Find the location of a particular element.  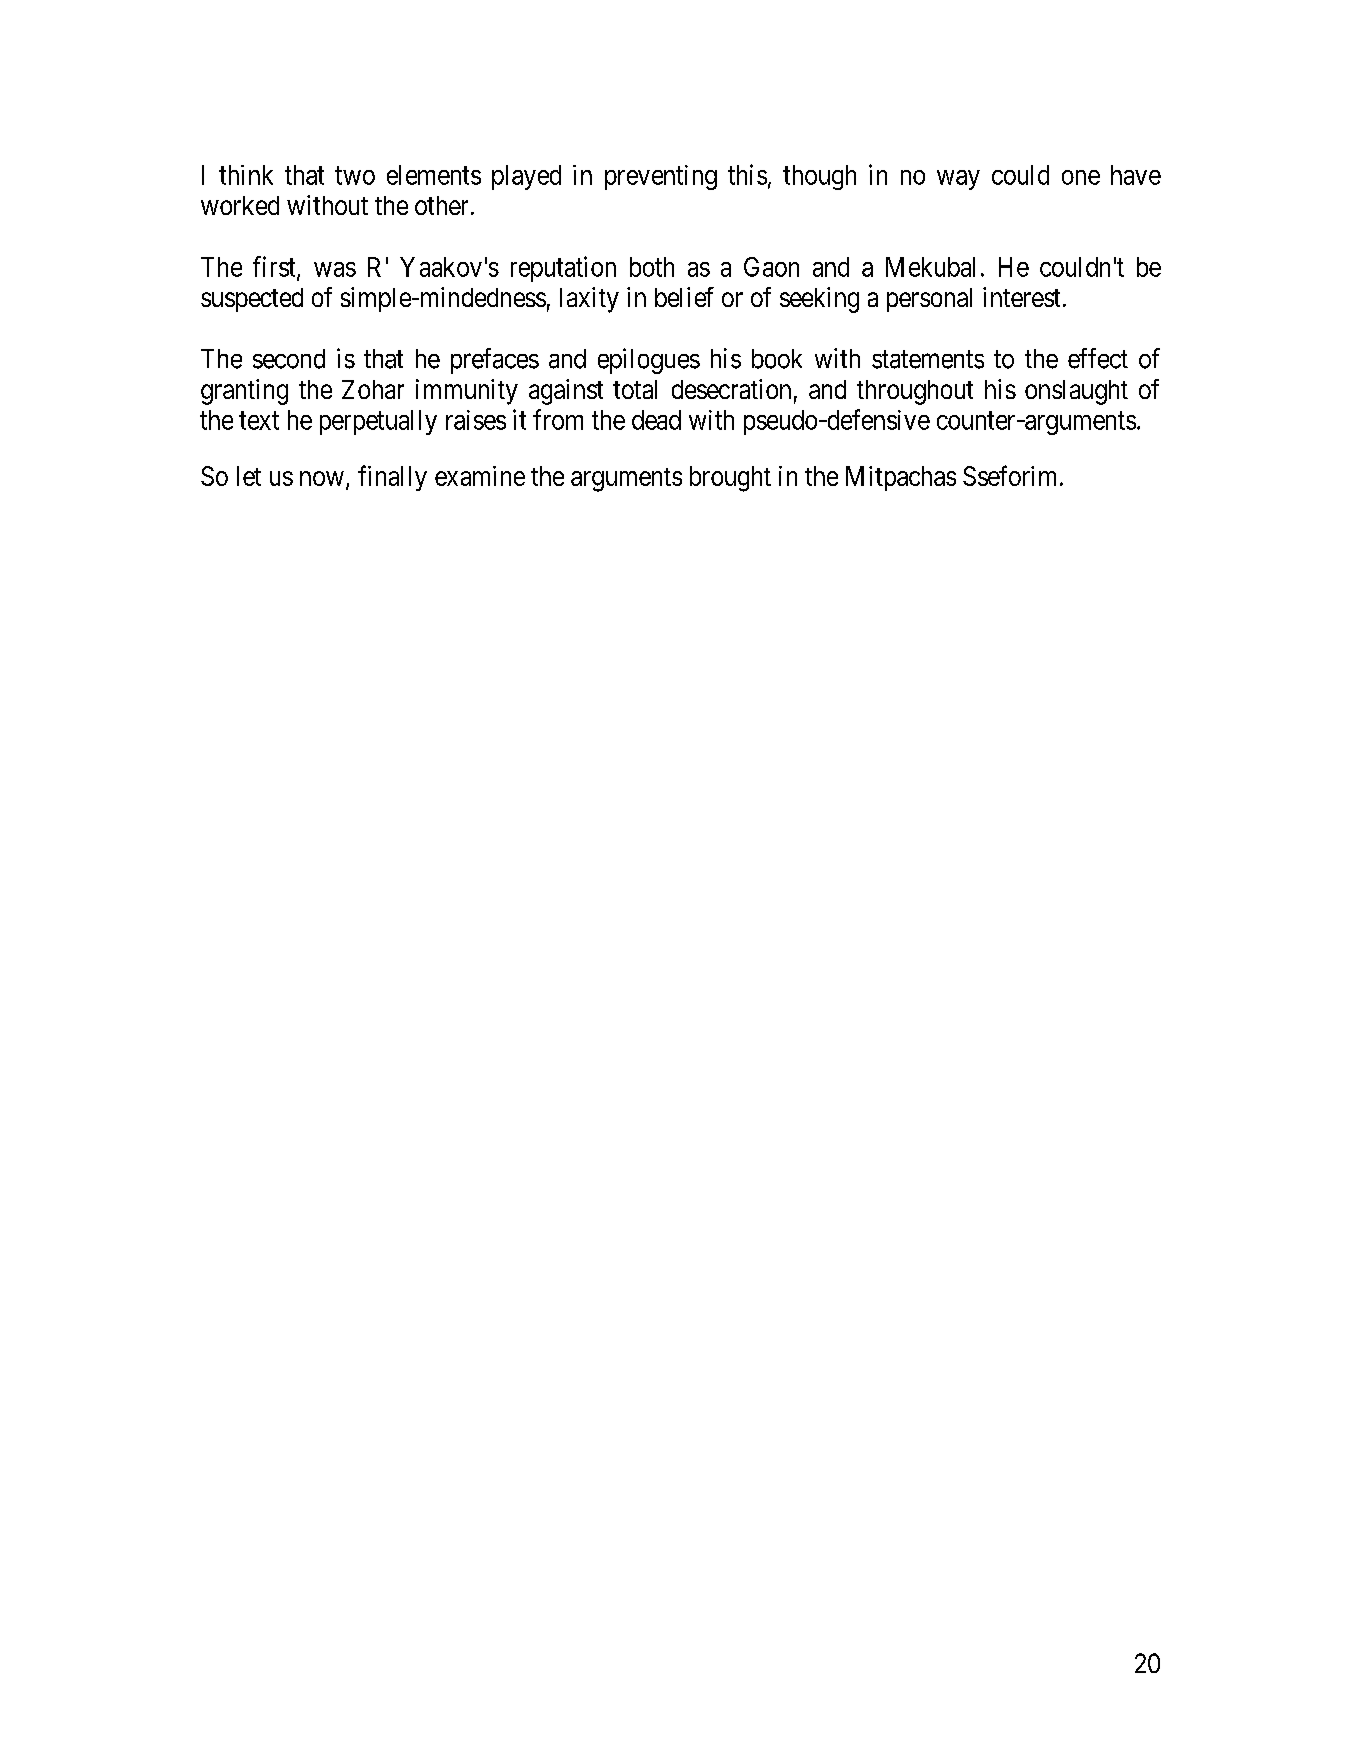

two is located at coordinates (355, 176).
